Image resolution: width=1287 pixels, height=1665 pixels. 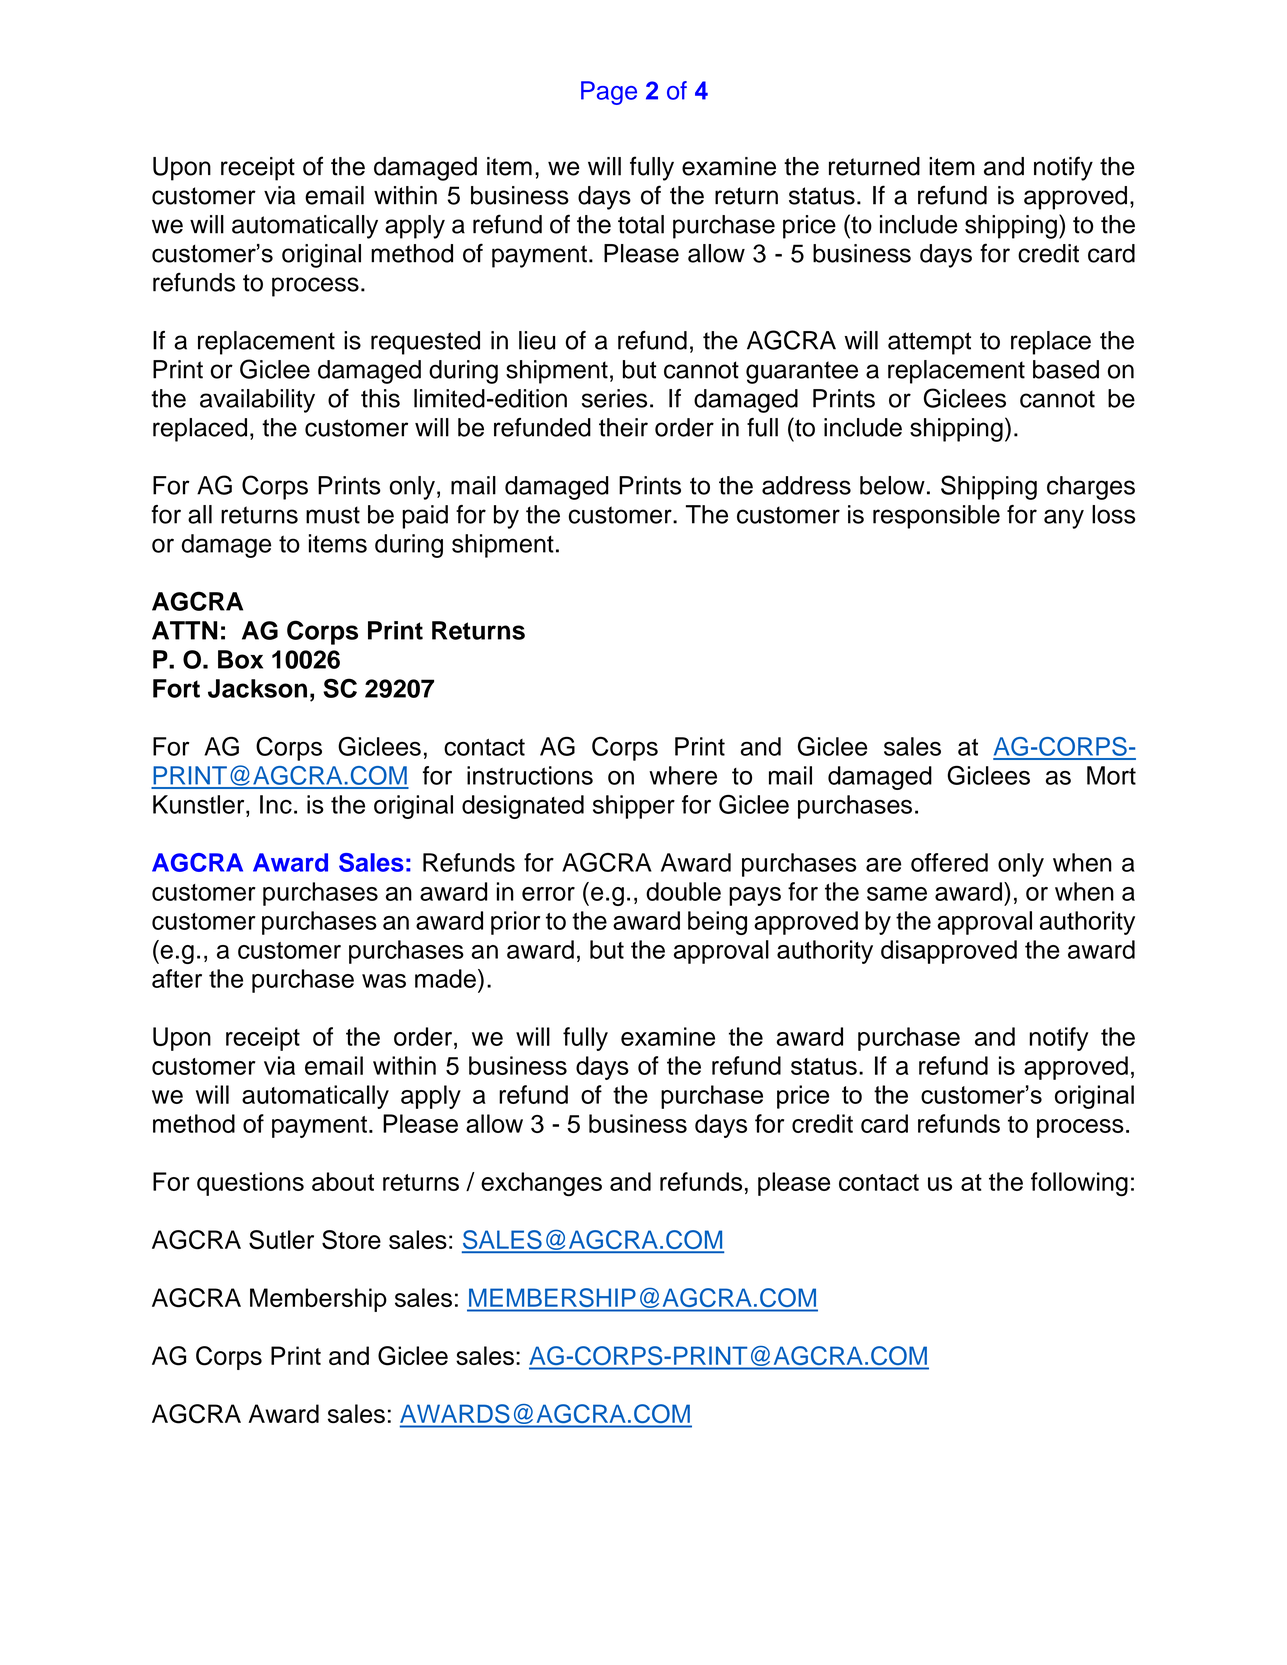 I want to click on any, so click(x=1064, y=519).
